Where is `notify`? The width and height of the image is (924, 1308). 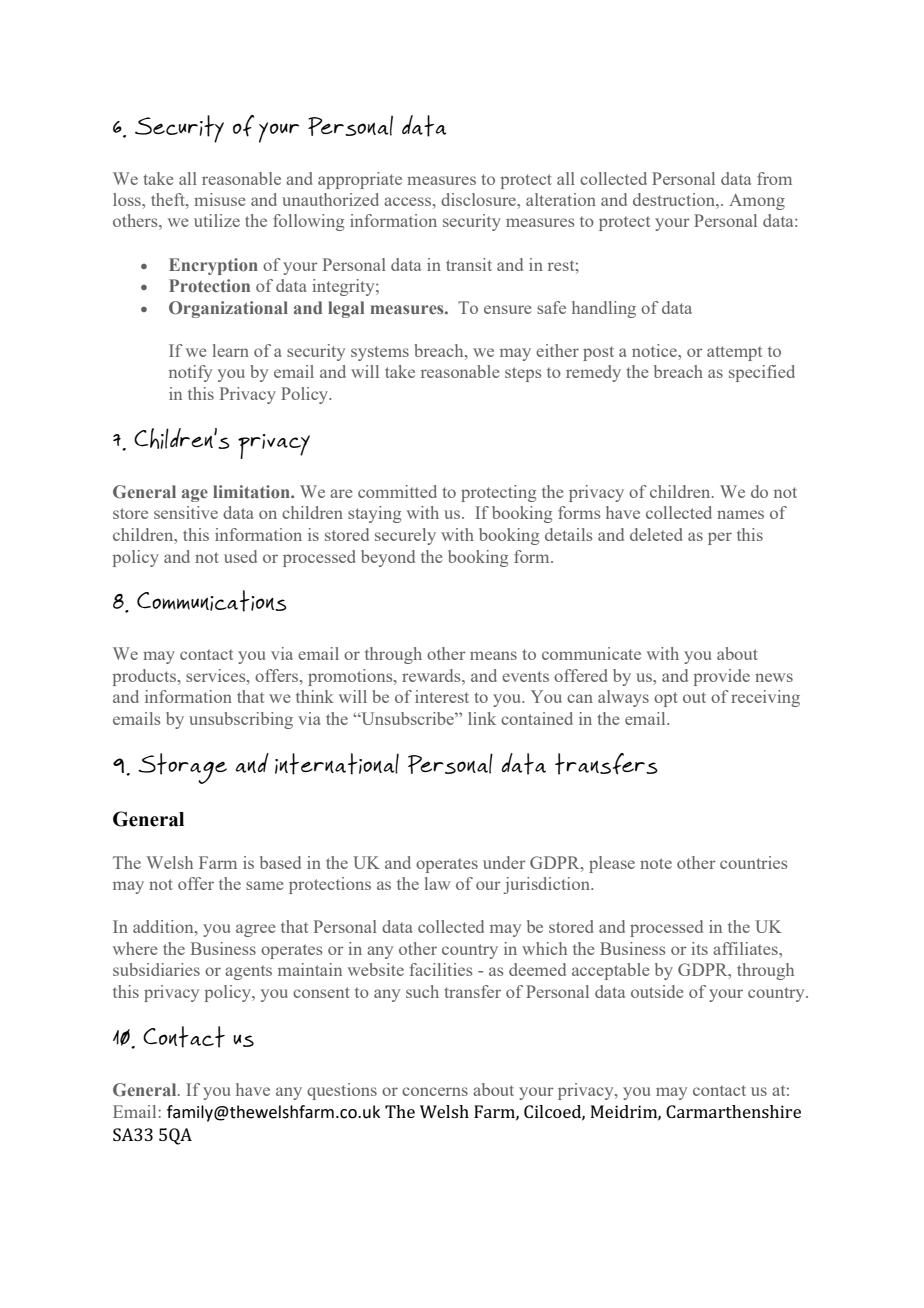 notify is located at coordinates (190, 373).
